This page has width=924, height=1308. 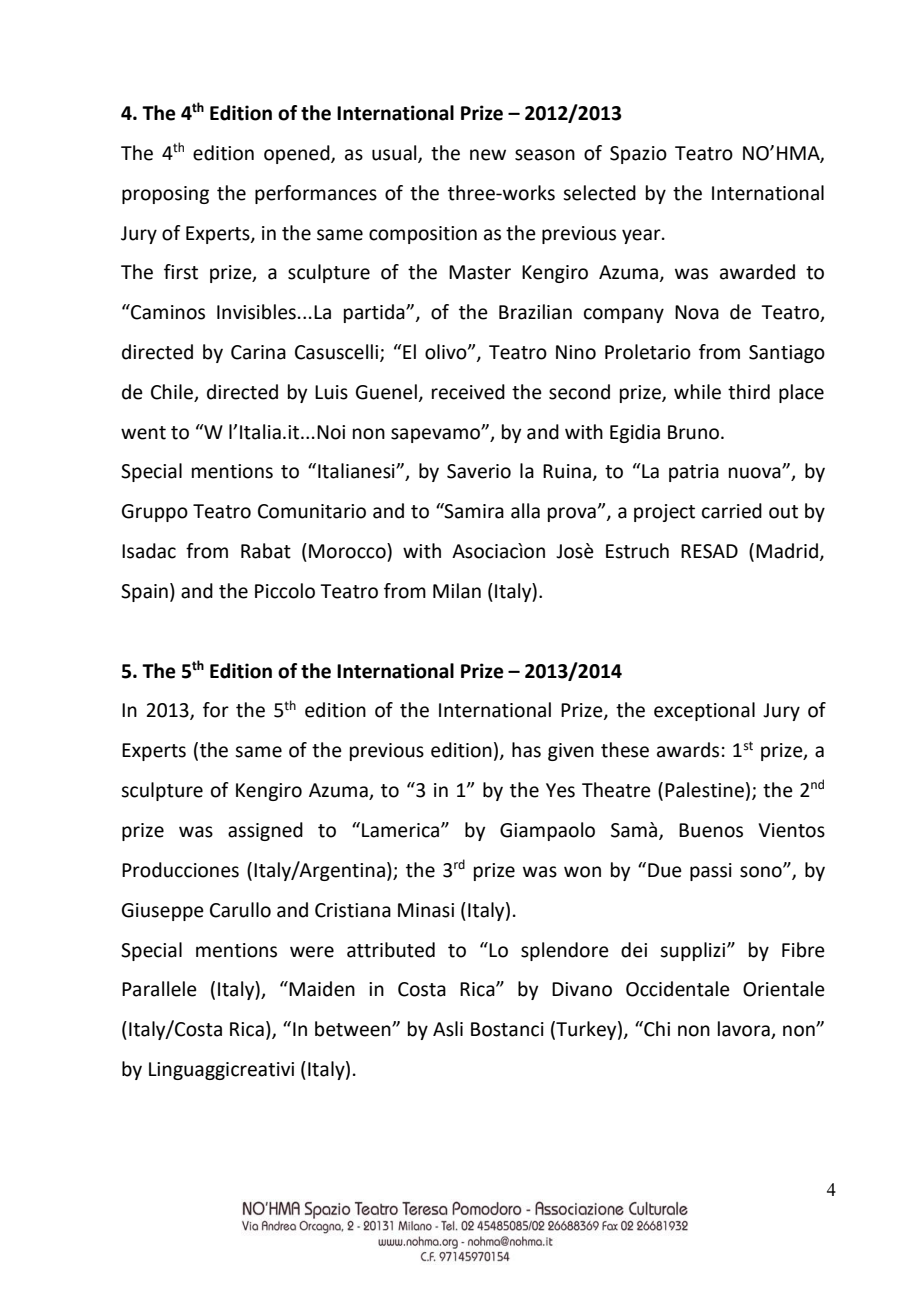 What do you see at coordinates (165, 195) in the page?
I see `proposing` at bounding box center [165, 195].
